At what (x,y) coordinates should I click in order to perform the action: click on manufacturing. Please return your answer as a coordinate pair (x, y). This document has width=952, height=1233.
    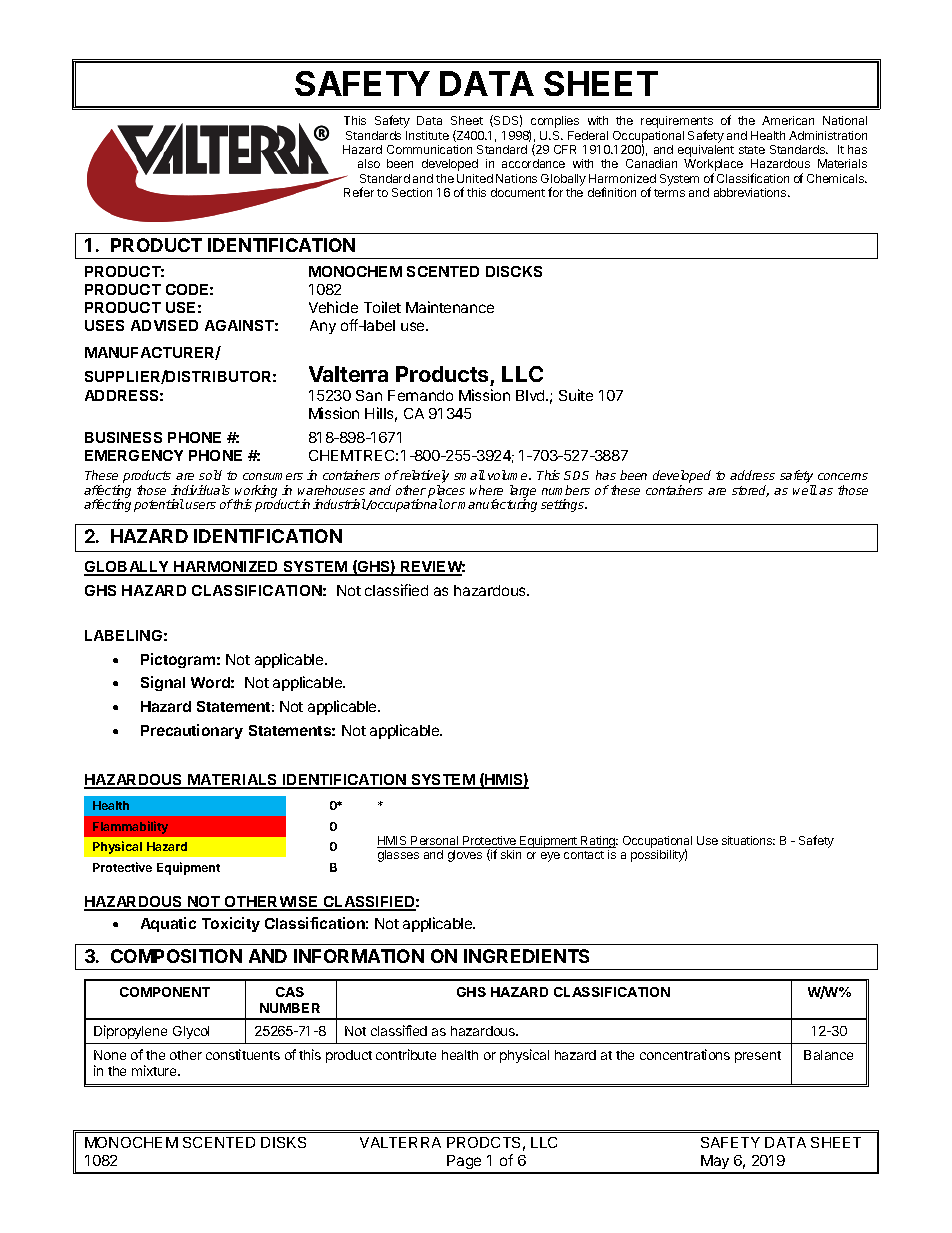
    Looking at the image, I should click on (497, 505).
